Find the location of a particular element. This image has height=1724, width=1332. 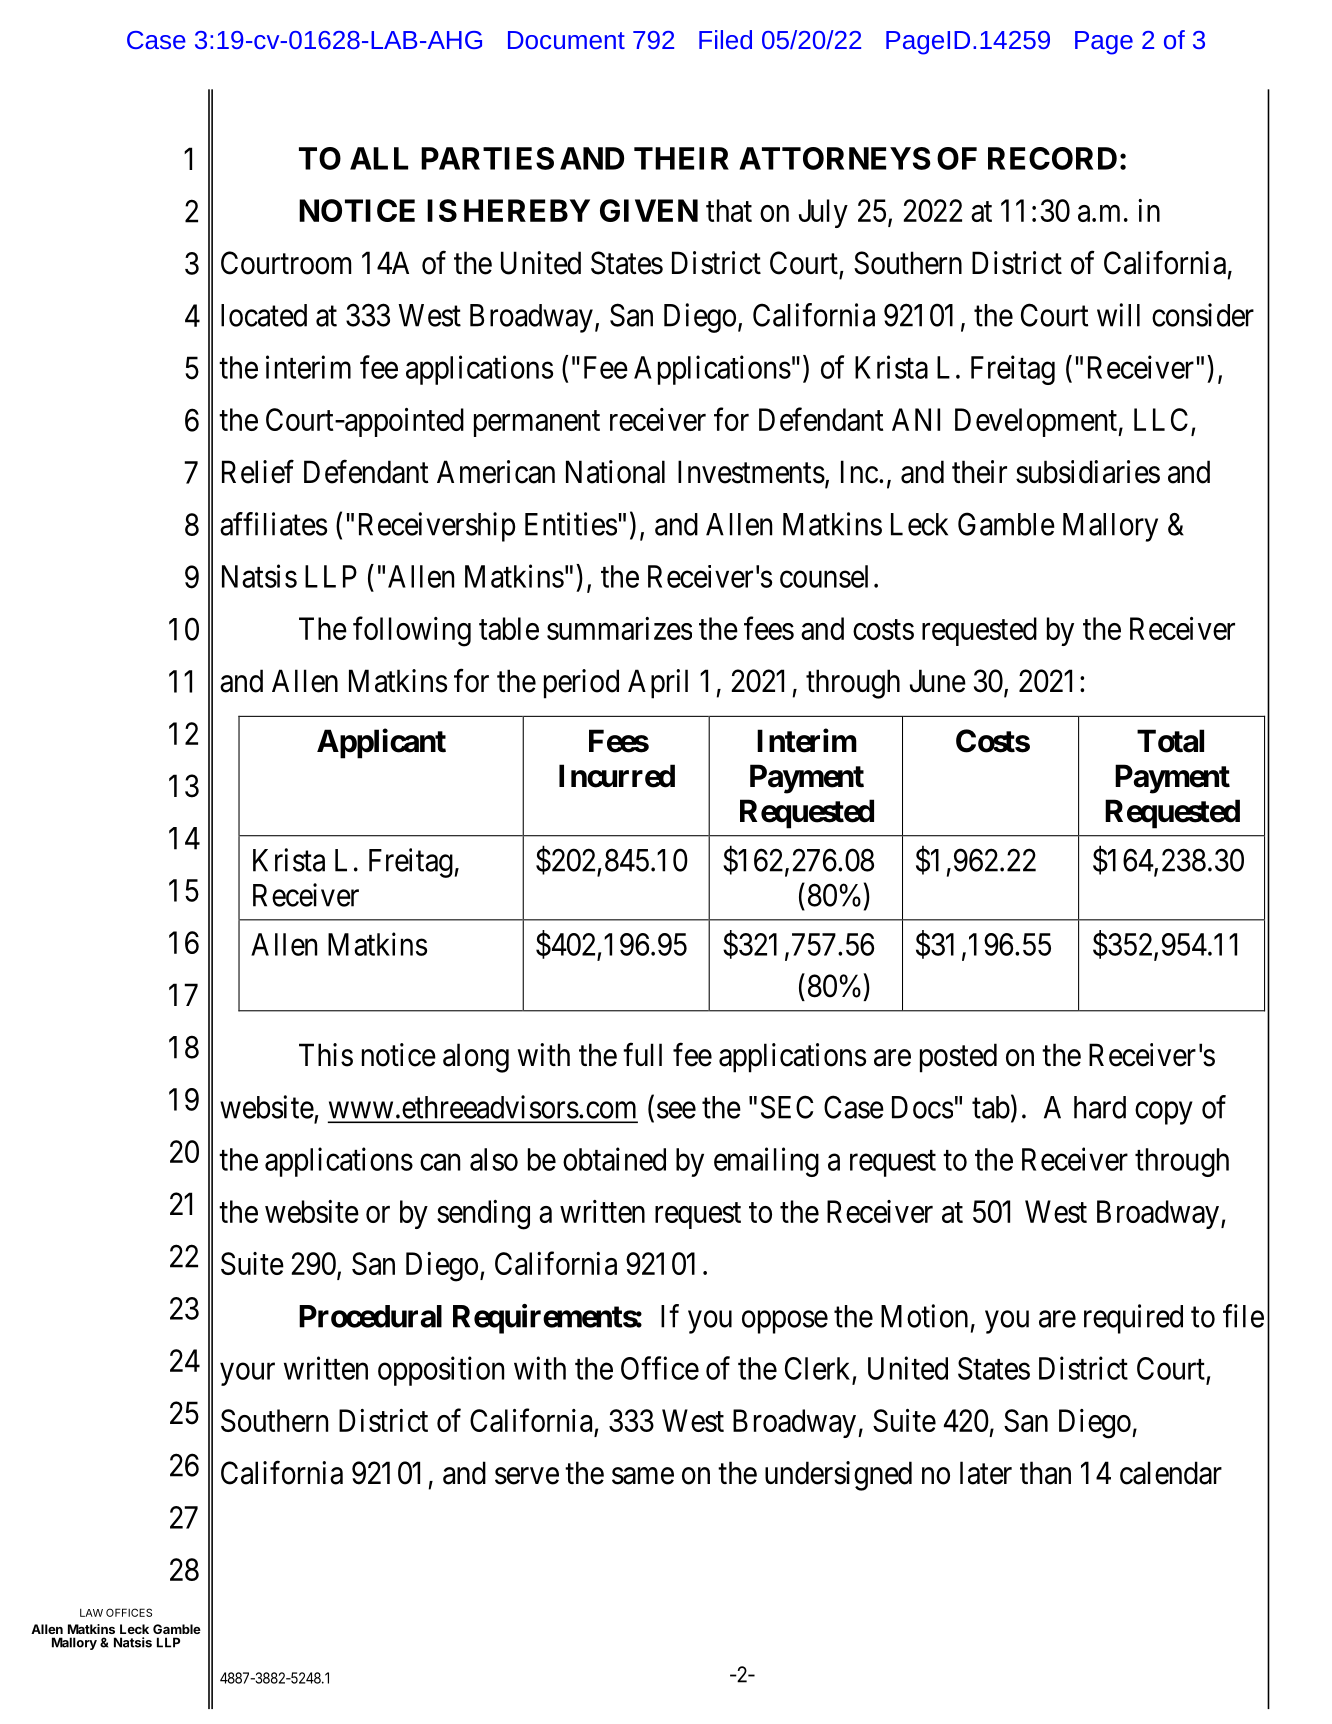

than is located at coordinates (1045, 1473).
